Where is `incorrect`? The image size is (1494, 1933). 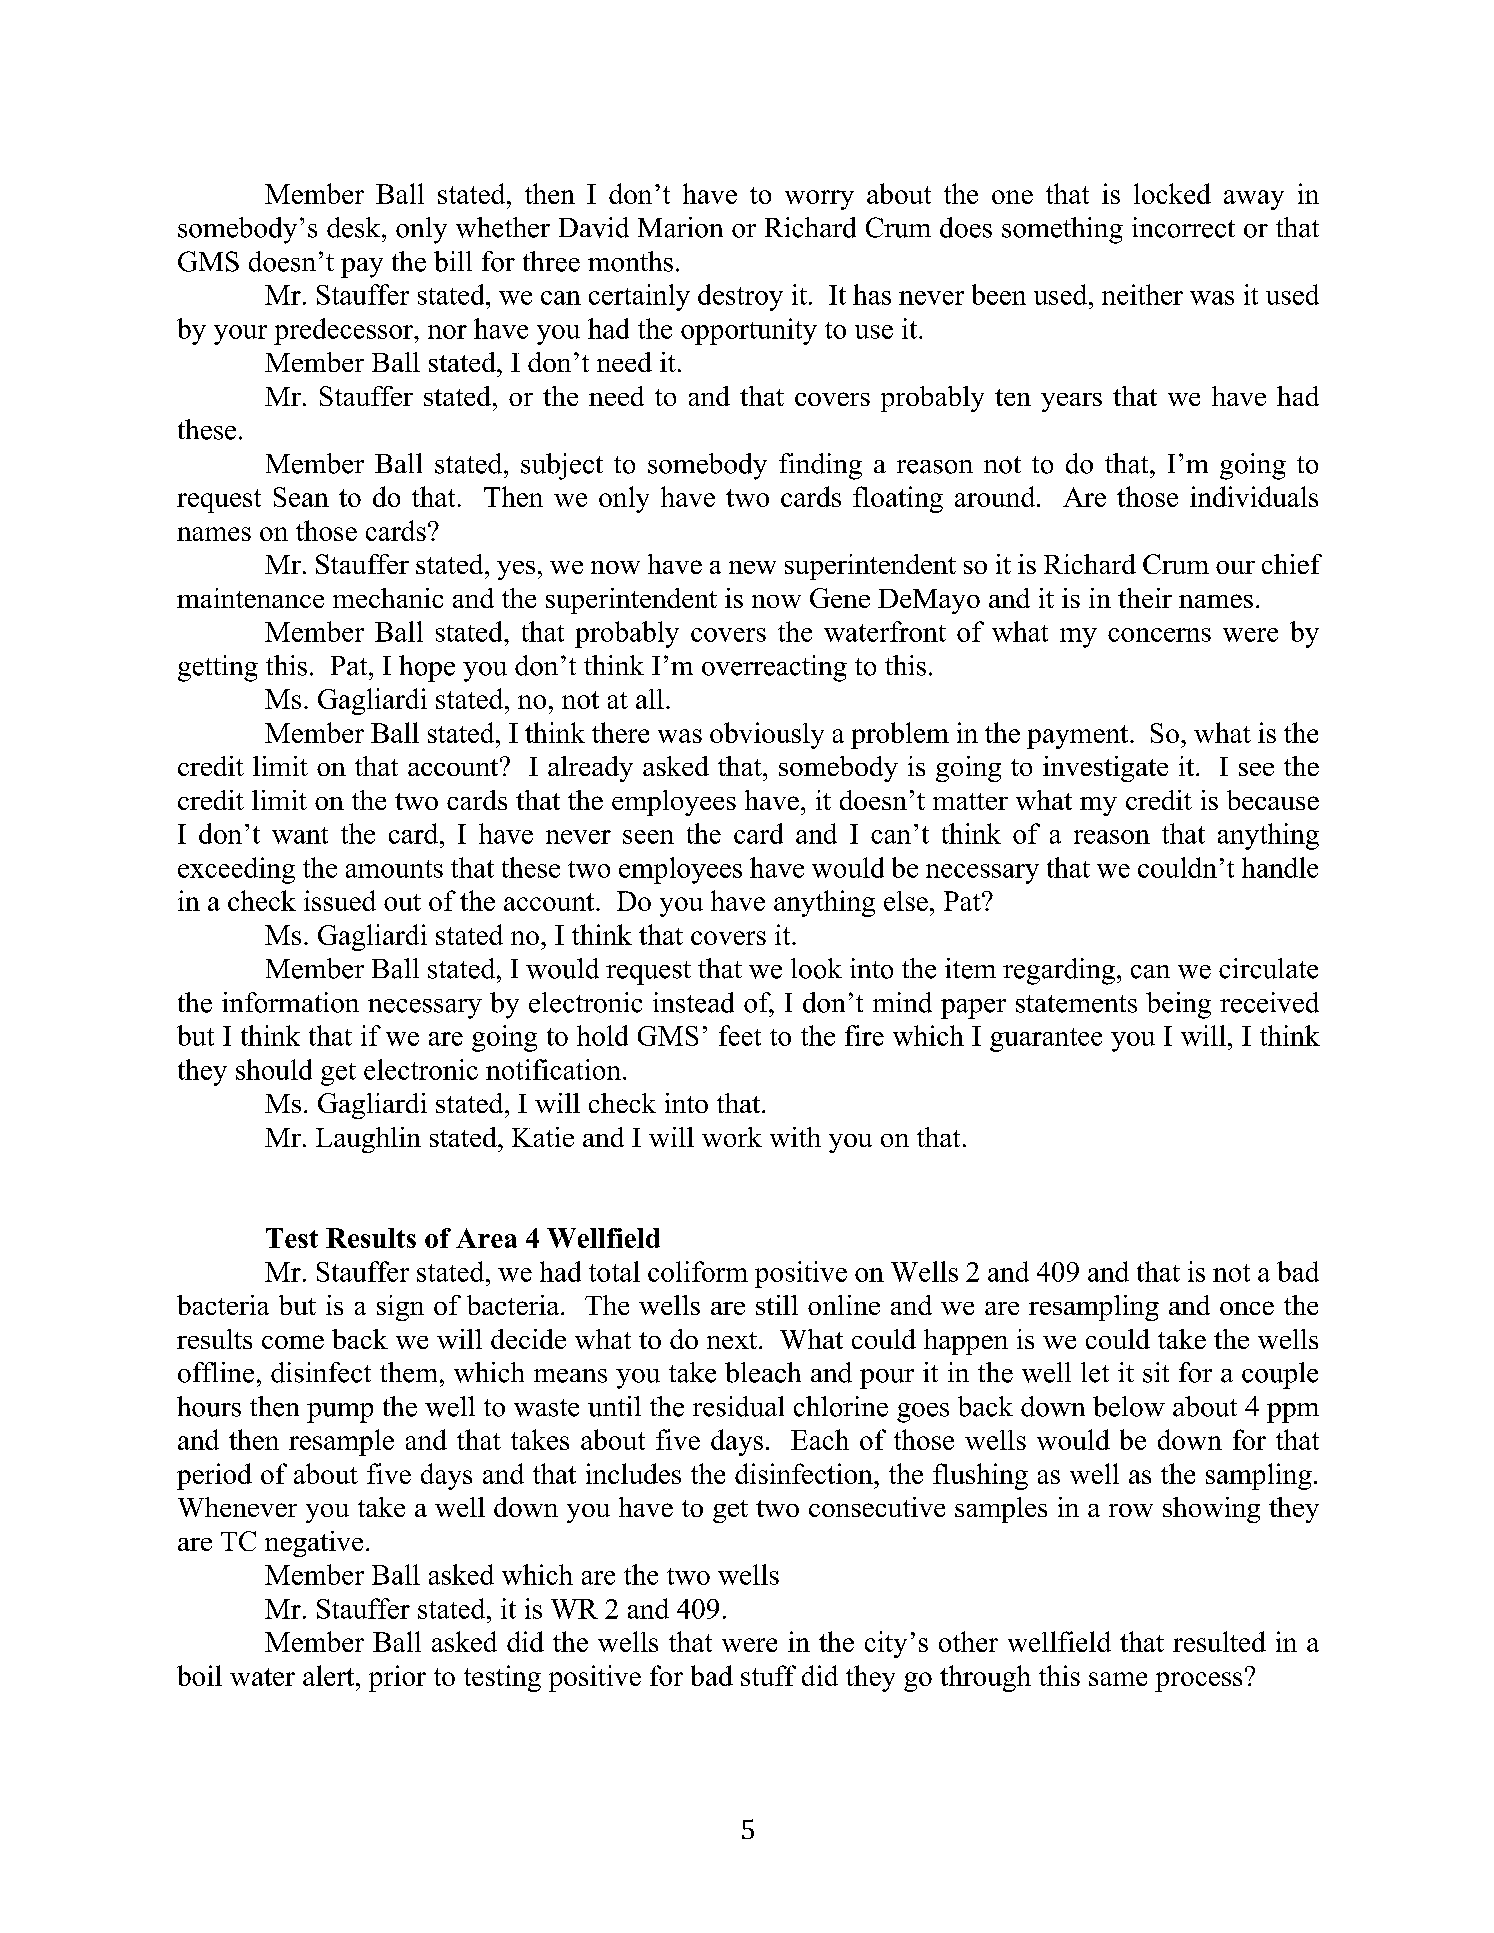
incorrect is located at coordinates (1183, 227).
